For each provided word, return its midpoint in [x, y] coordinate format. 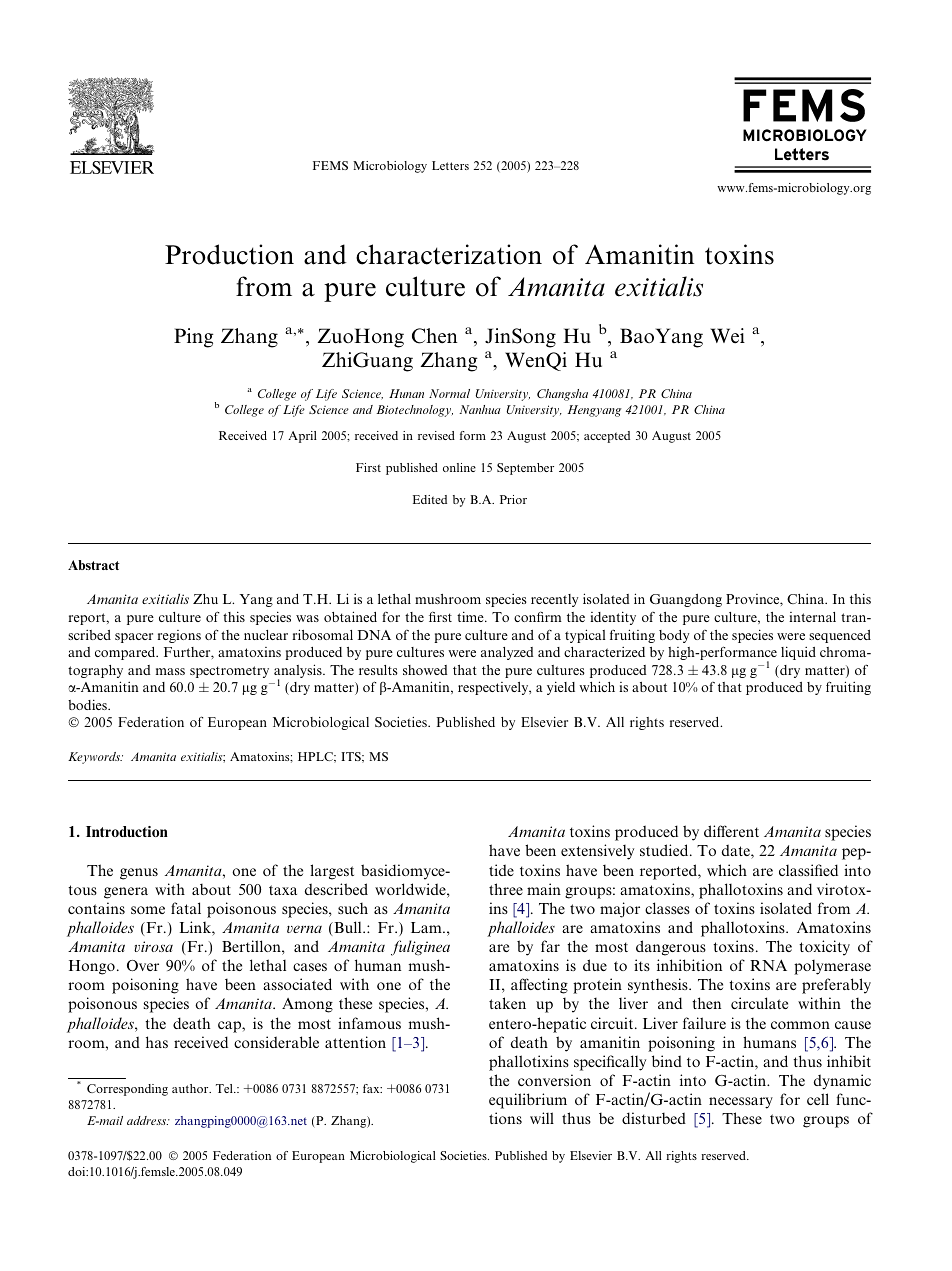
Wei [727, 336]
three [506, 889]
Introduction [127, 831]
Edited [430, 499]
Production [229, 254]
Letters [450, 165]
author [191, 1088]
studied [665, 850]
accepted [607, 437]
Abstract [94, 565]
